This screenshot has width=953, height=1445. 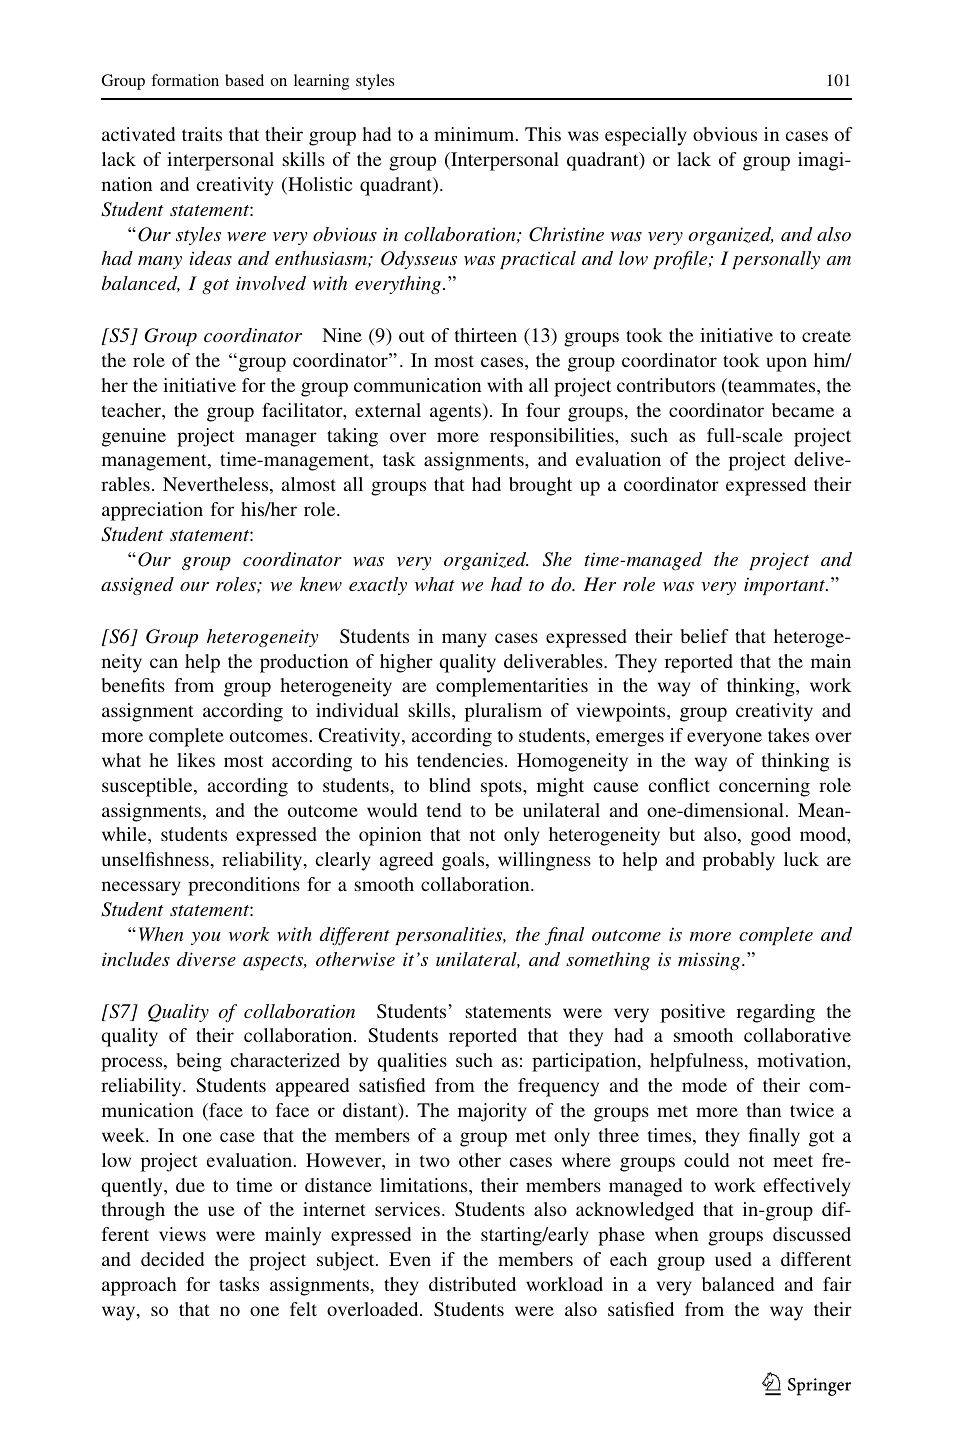 What do you see at coordinates (503, 712) in the screenshot?
I see `pluralism` at bounding box center [503, 712].
